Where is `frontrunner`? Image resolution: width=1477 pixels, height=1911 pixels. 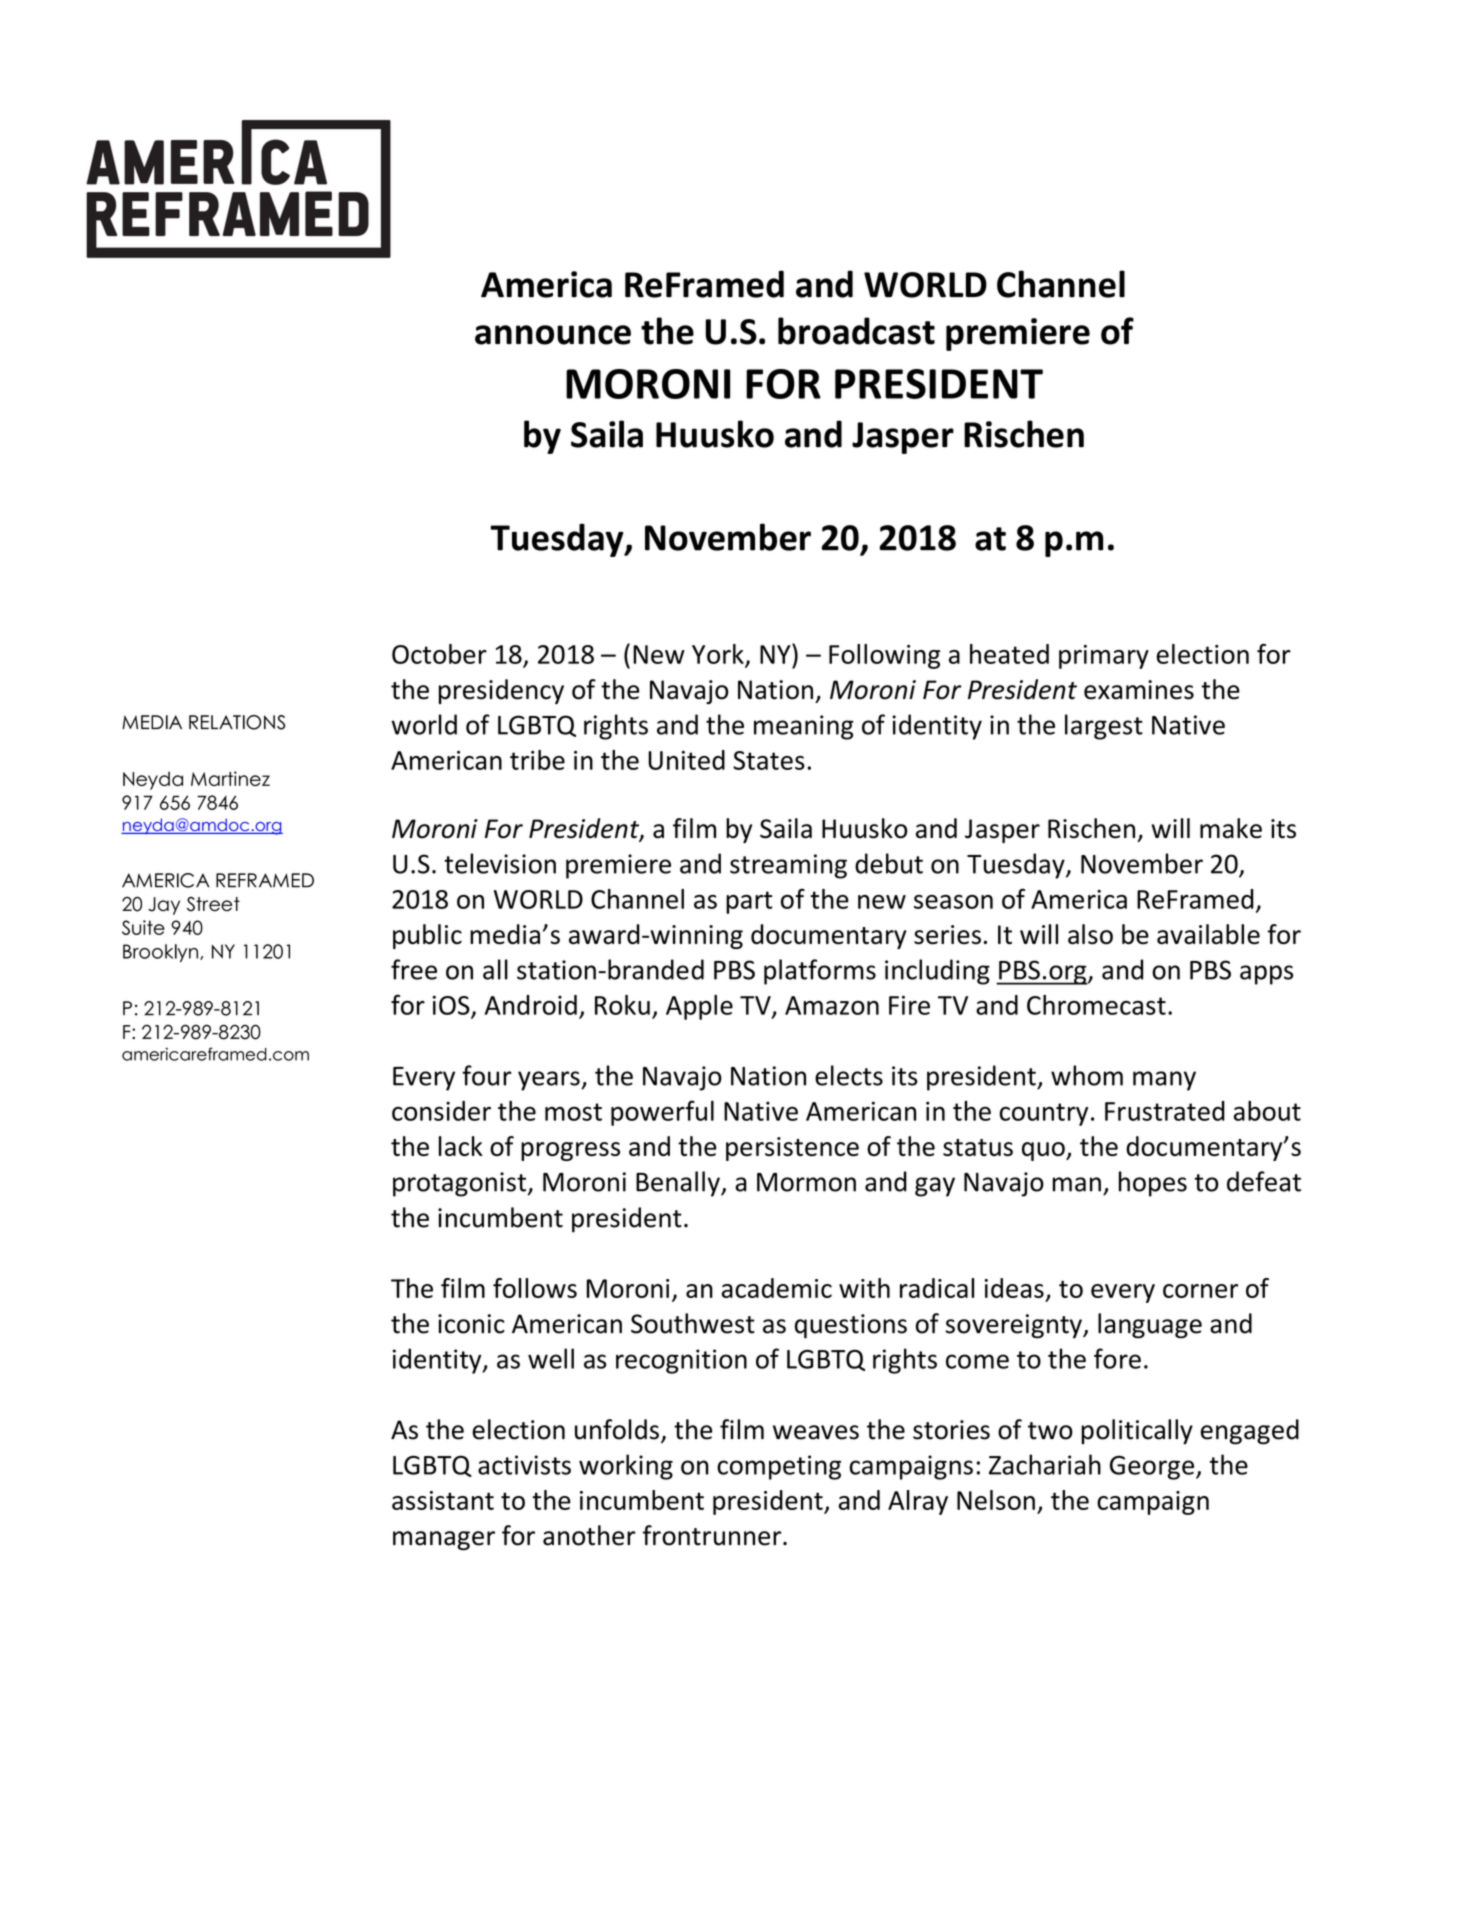
frontrunner is located at coordinates (713, 1535).
